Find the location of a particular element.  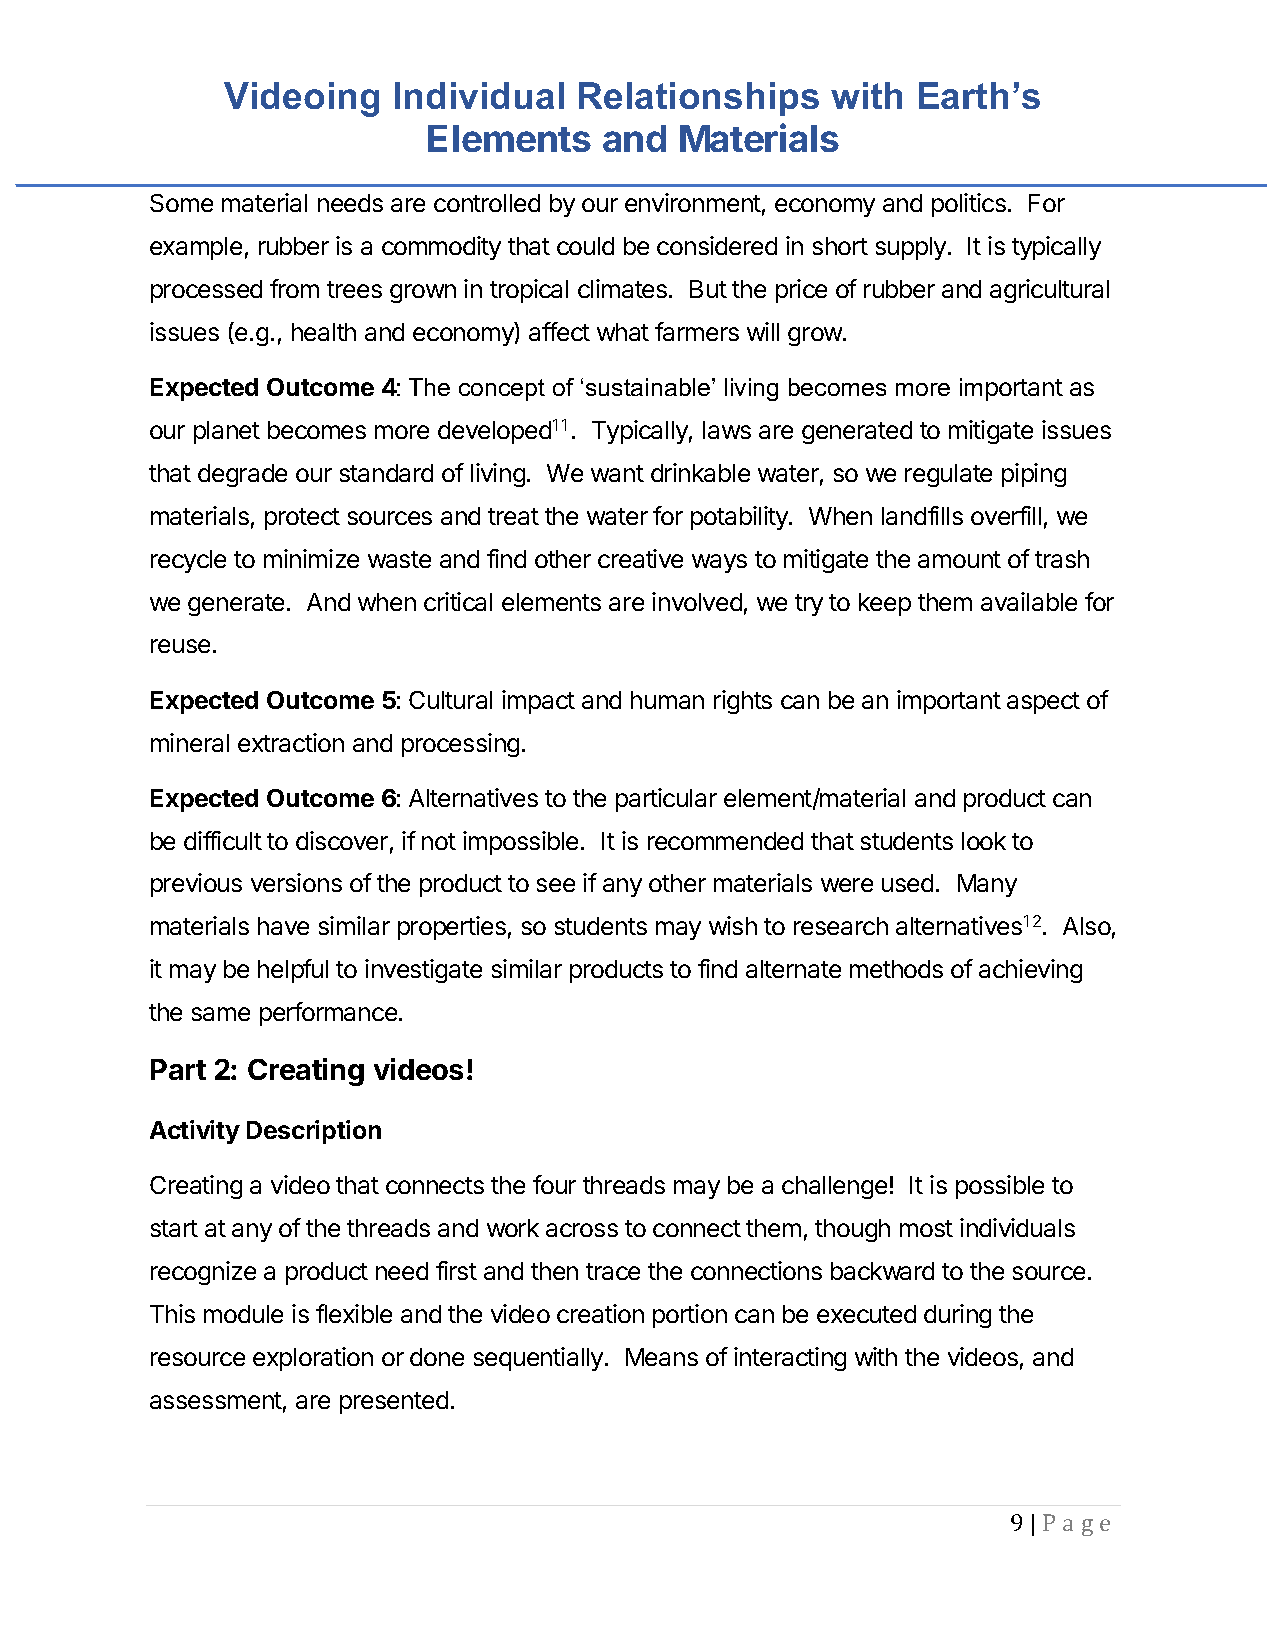

human is located at coordinates (667, 700).
